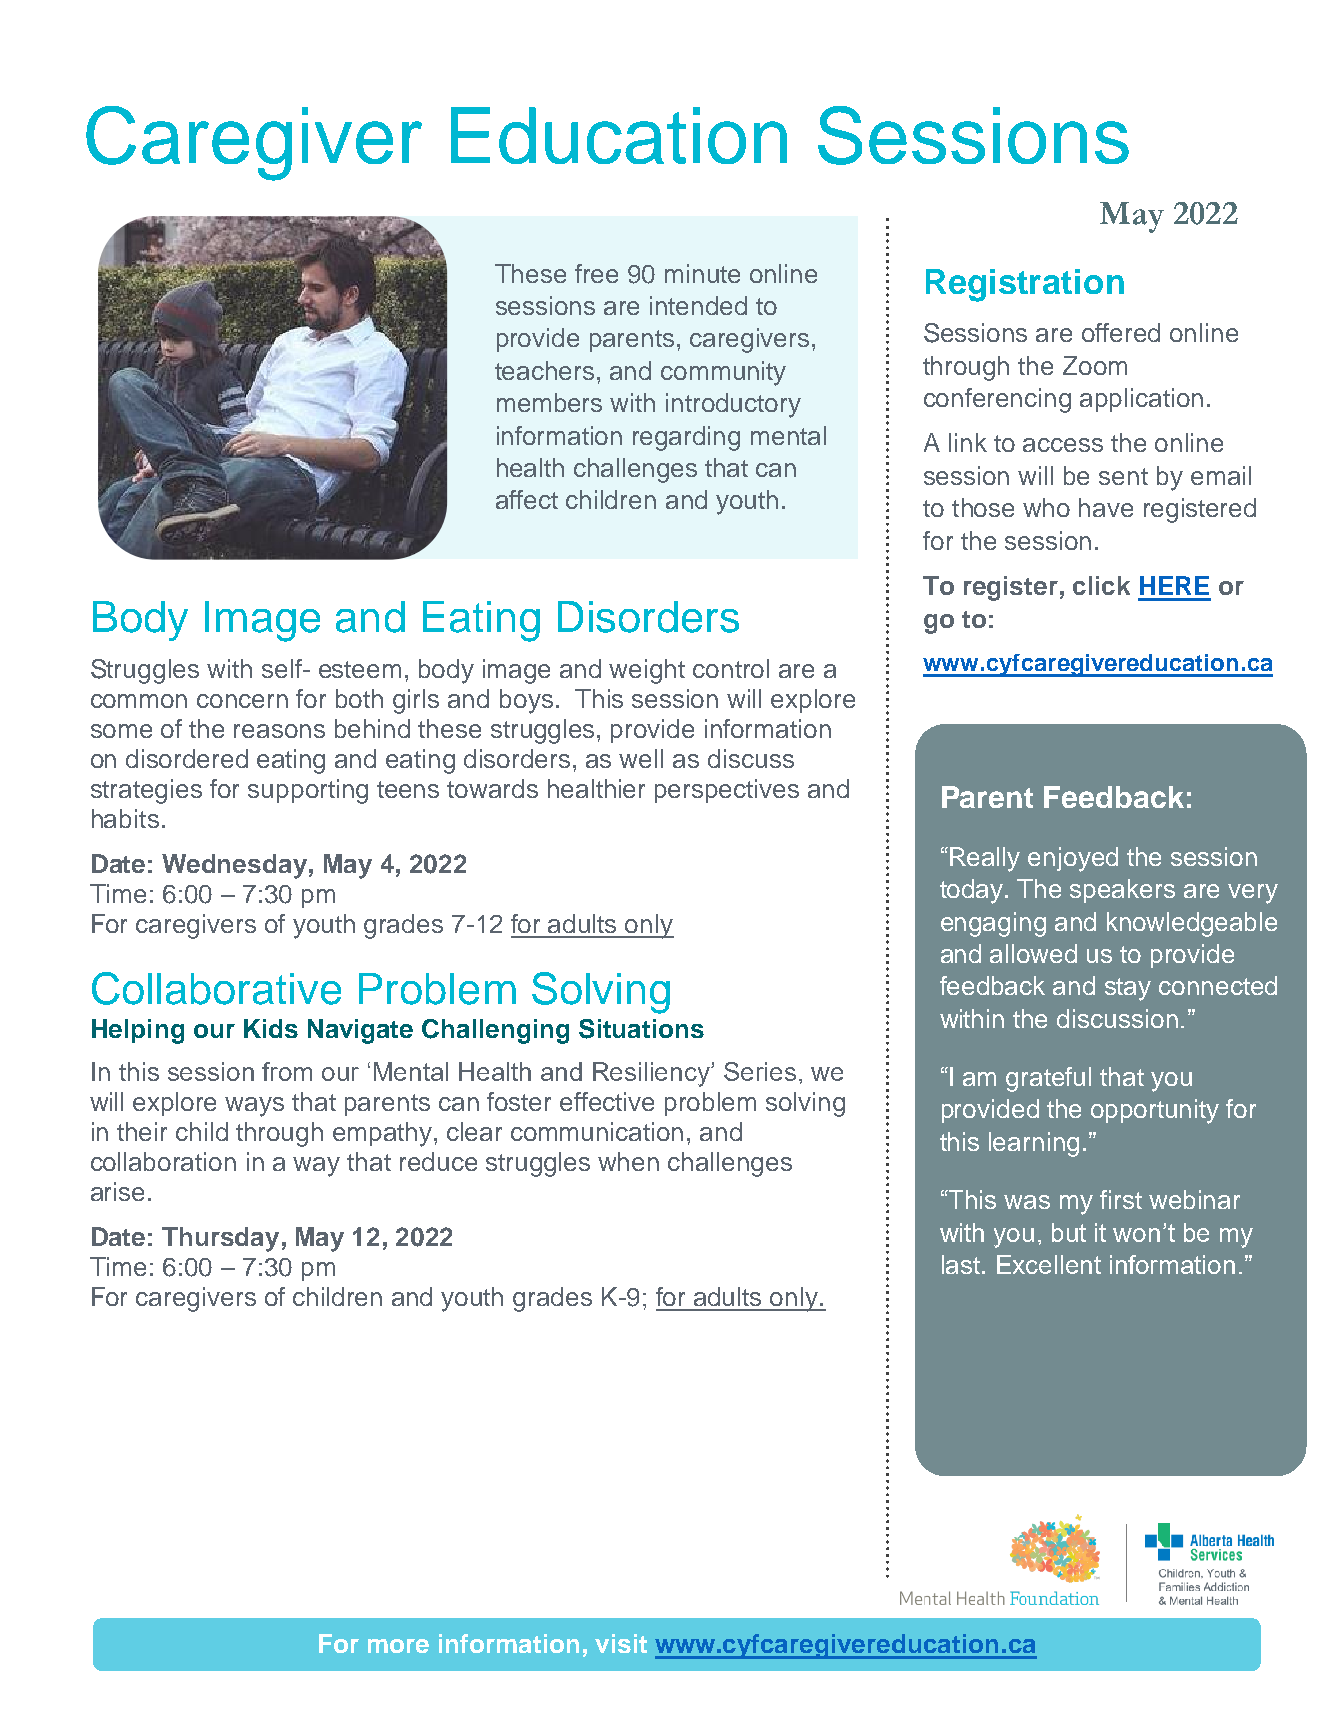 The height and width of the document is (1722, 1331). I want to click on first, so click(1121, 1199).
